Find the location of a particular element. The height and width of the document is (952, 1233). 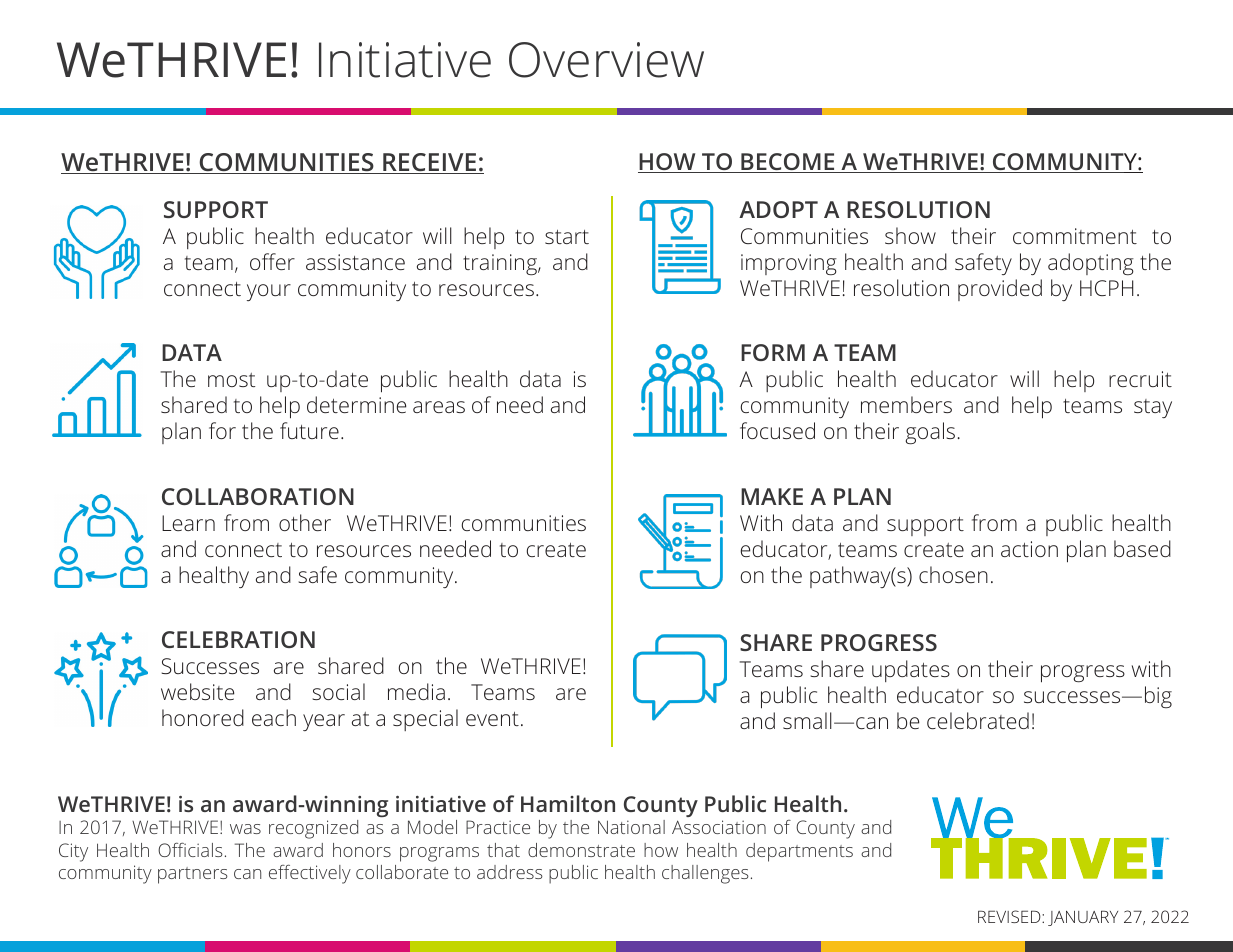

COLLABORATION is located at coordinates (258, 496).
